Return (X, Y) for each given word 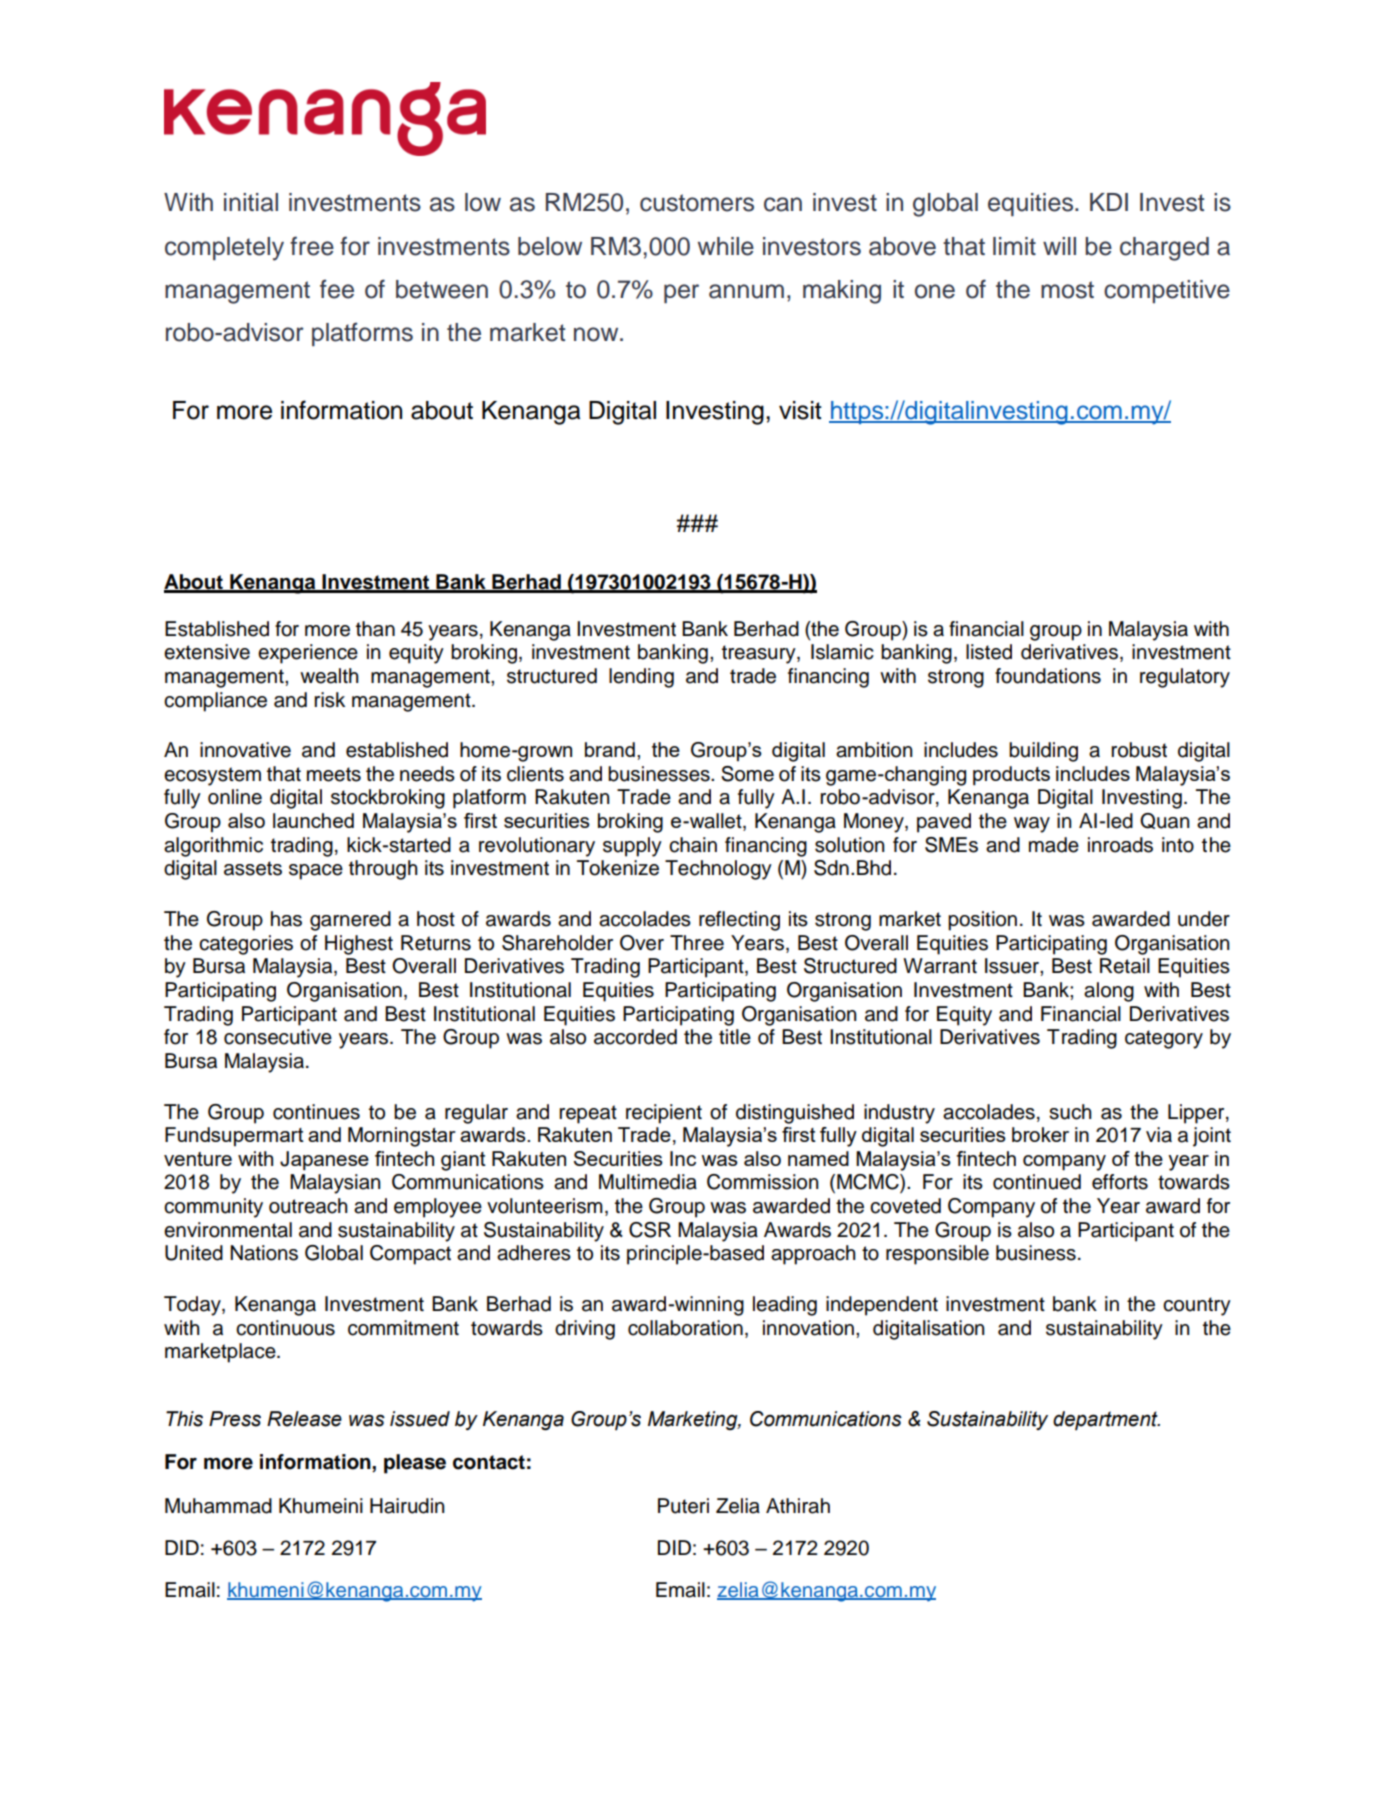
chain (693, 845)
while (726, 246)
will (1059, 246)
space (316, 872)
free (312, 246)
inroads (1120, 845)
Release (304, 1419)
